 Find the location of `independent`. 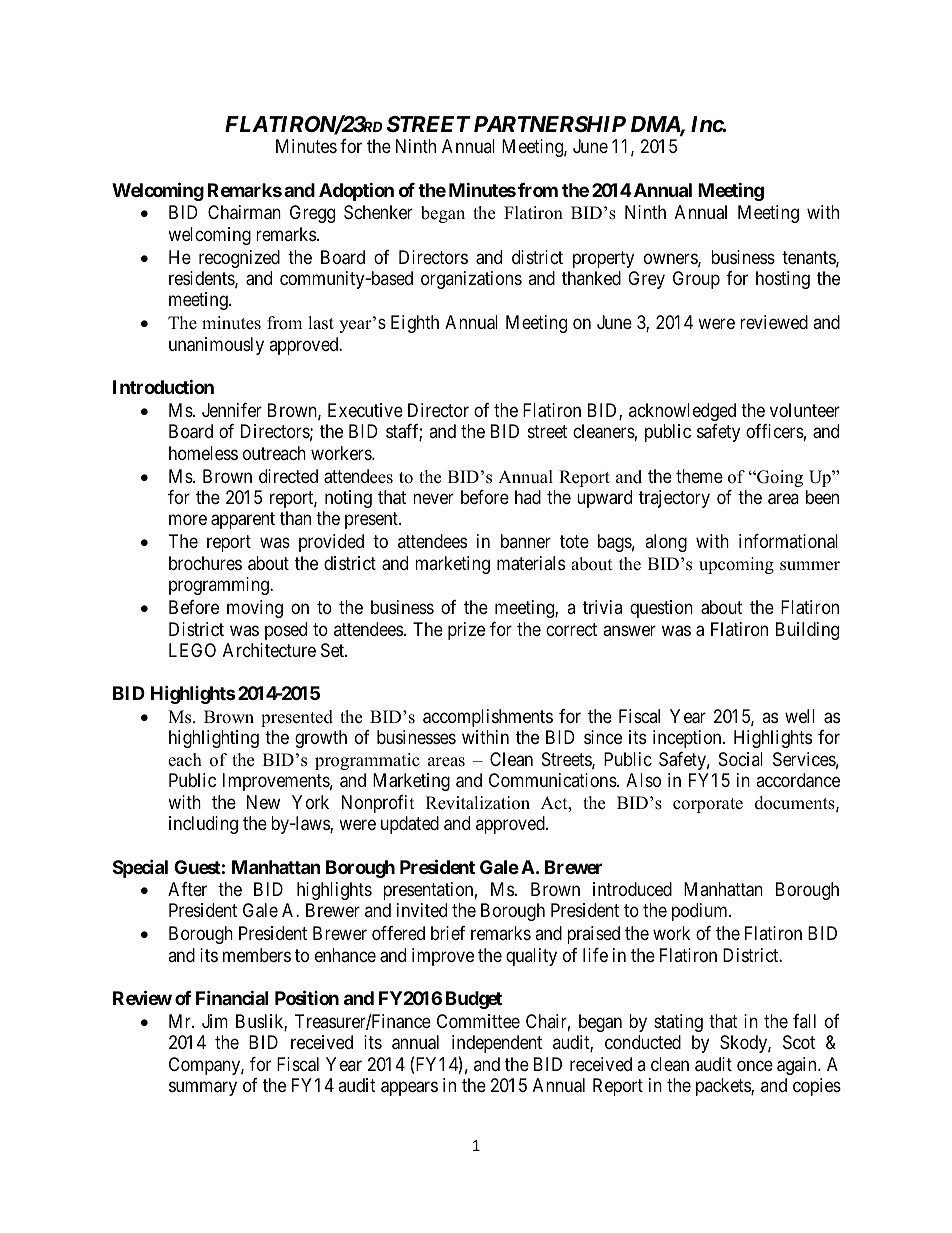

independent is located at coordinates (497, 1044).
